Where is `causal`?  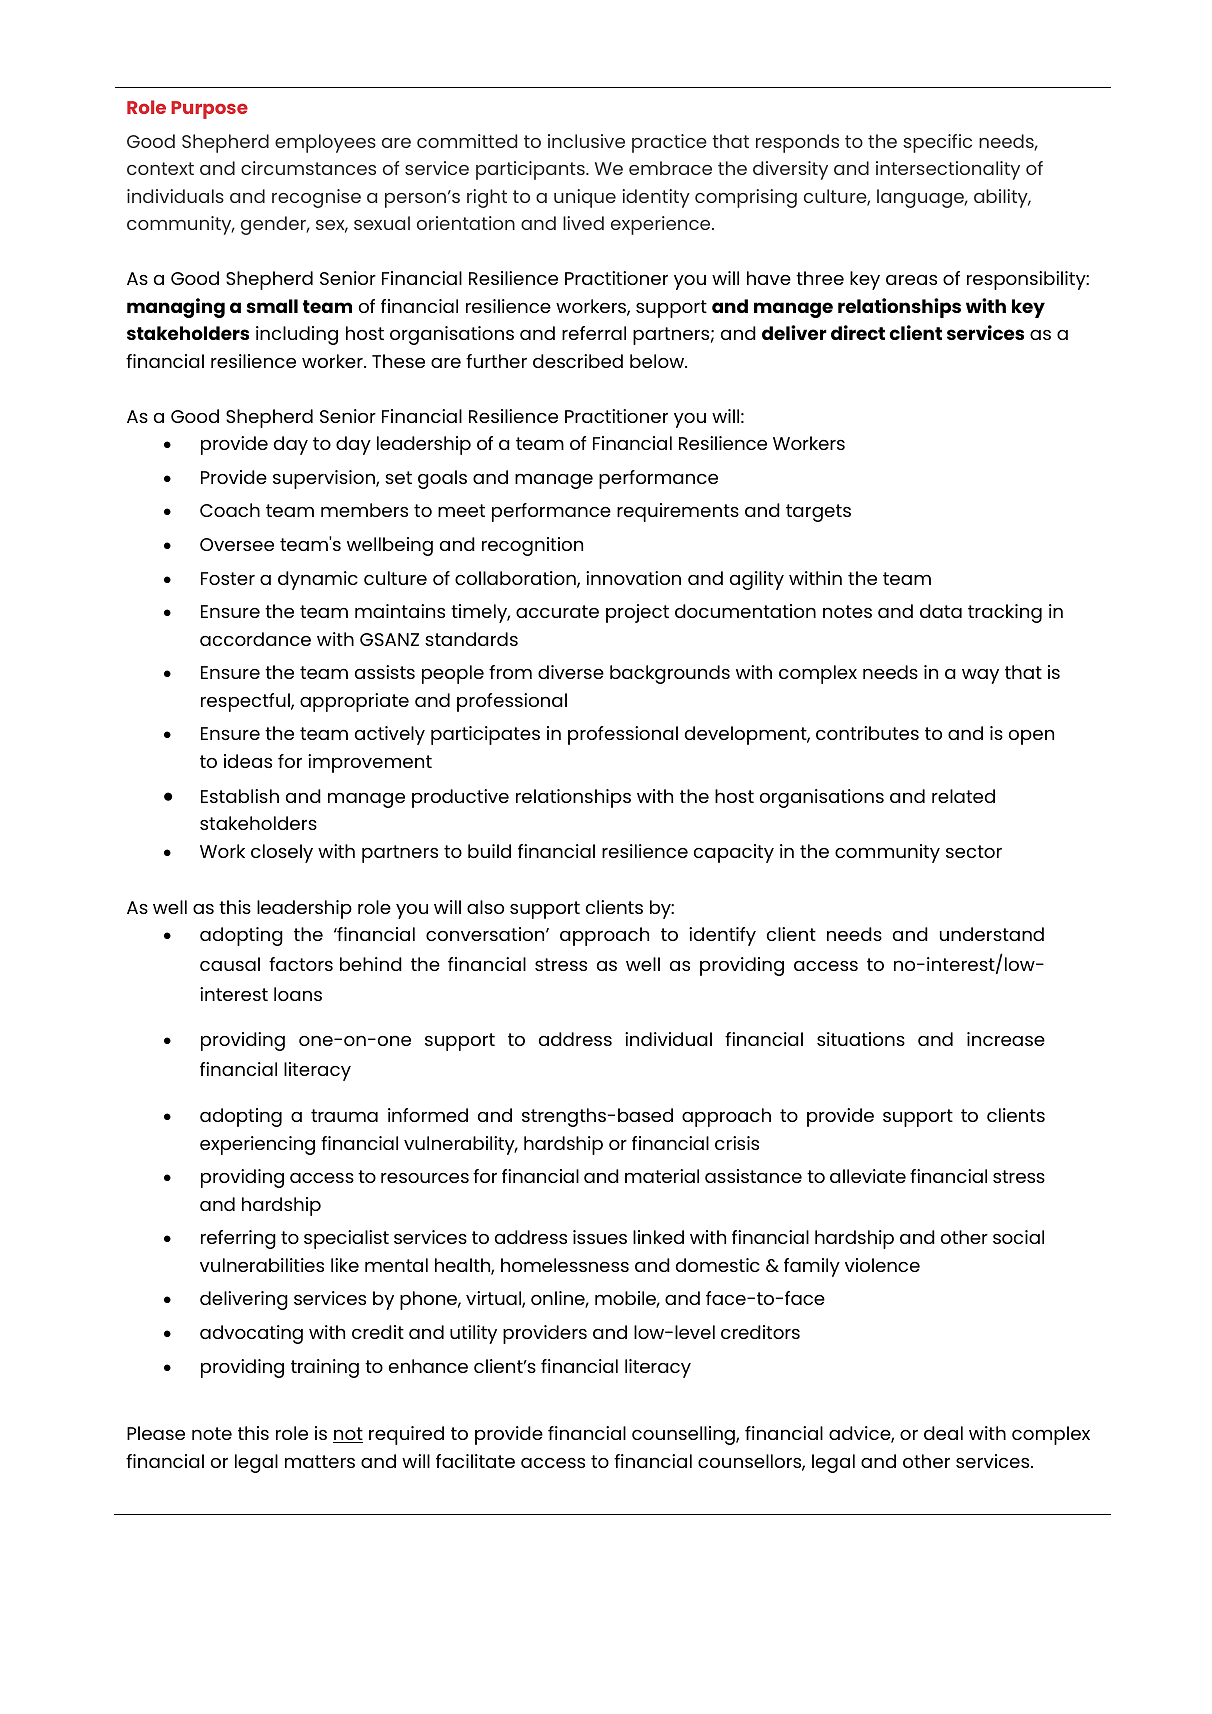 causal is located at coordinates (230, 964).
